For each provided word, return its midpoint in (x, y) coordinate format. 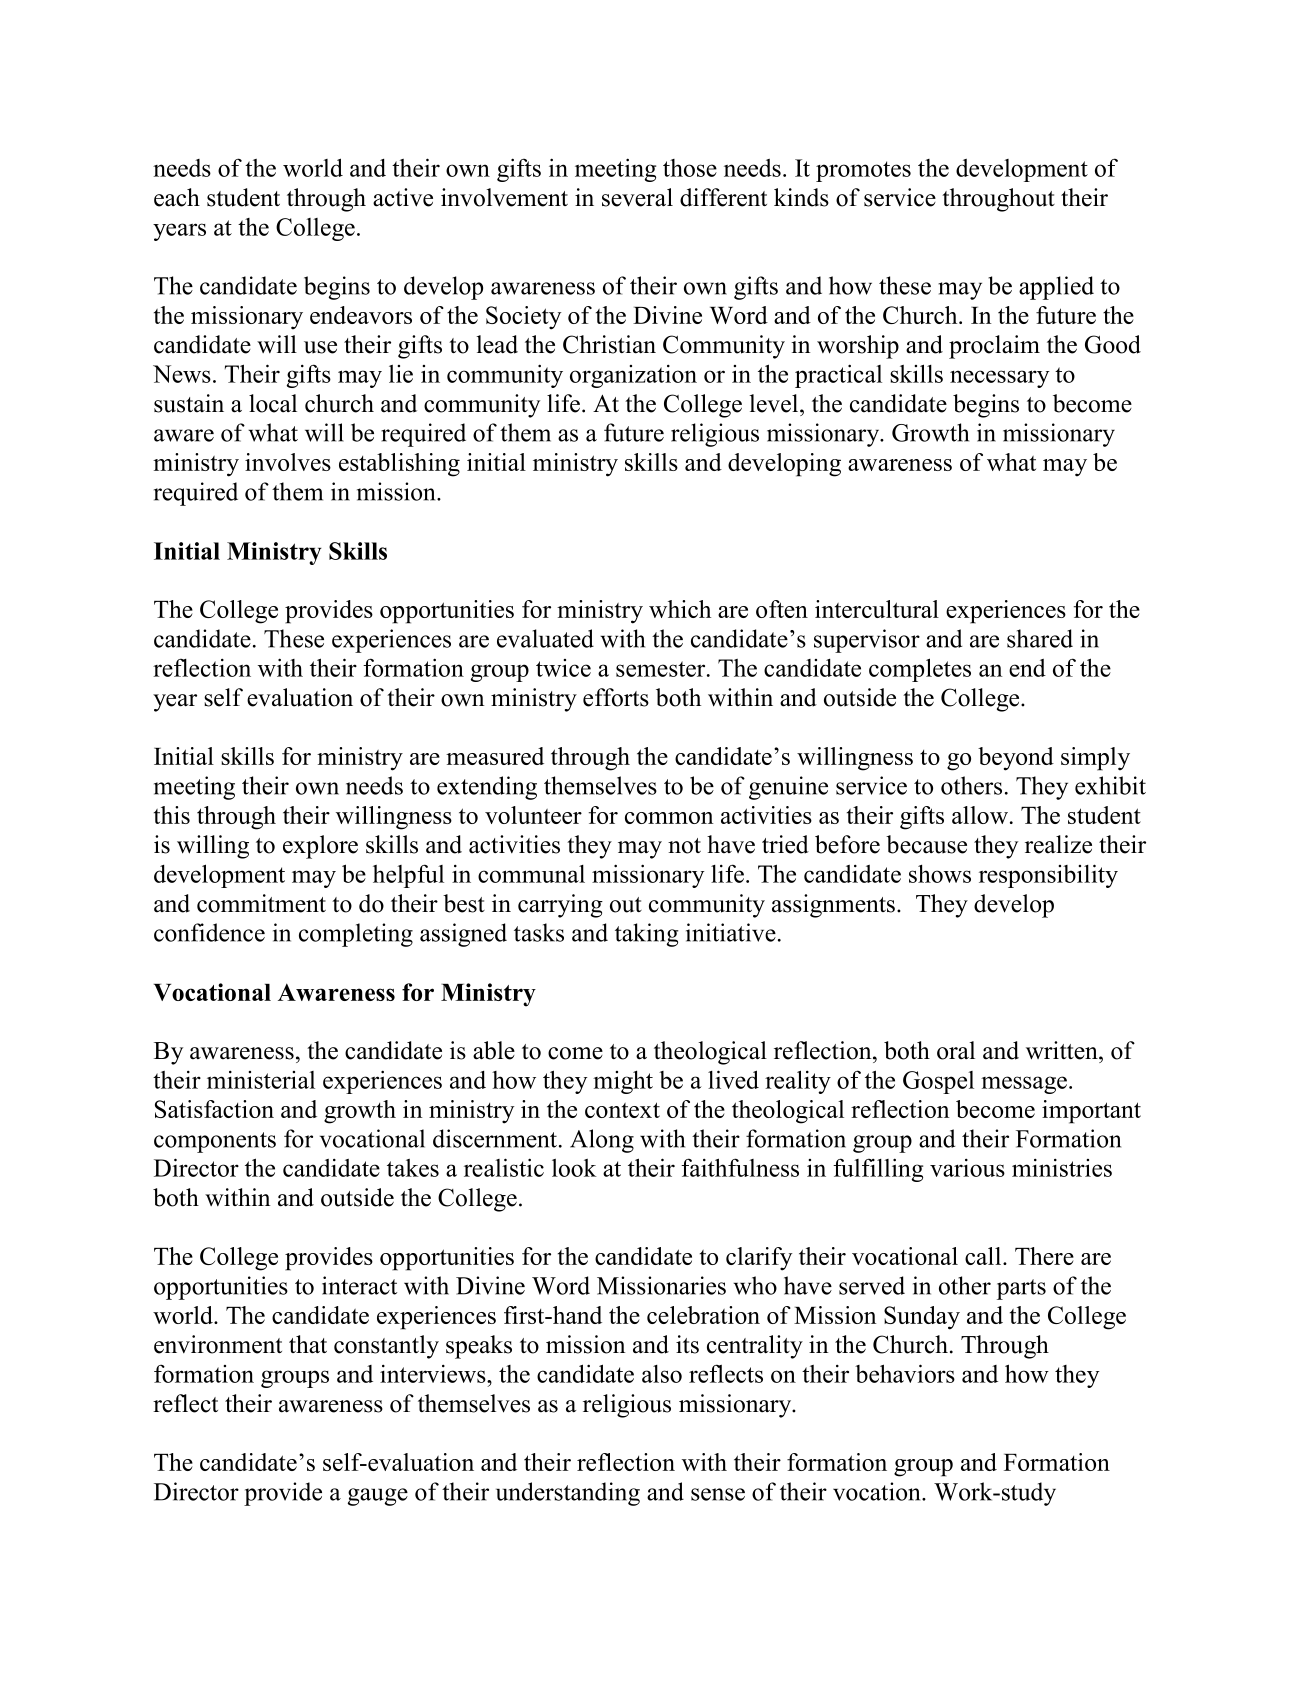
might (623, 1082)
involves (288, 462)
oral (956, 1050)
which (680, 609)
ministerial (261, 1080)
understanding (568, 1494)
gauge (378, 1497)
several (637, 197)
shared (1040, 638)
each (177, 197)
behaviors (905, 1373)
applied (1056, 288)
